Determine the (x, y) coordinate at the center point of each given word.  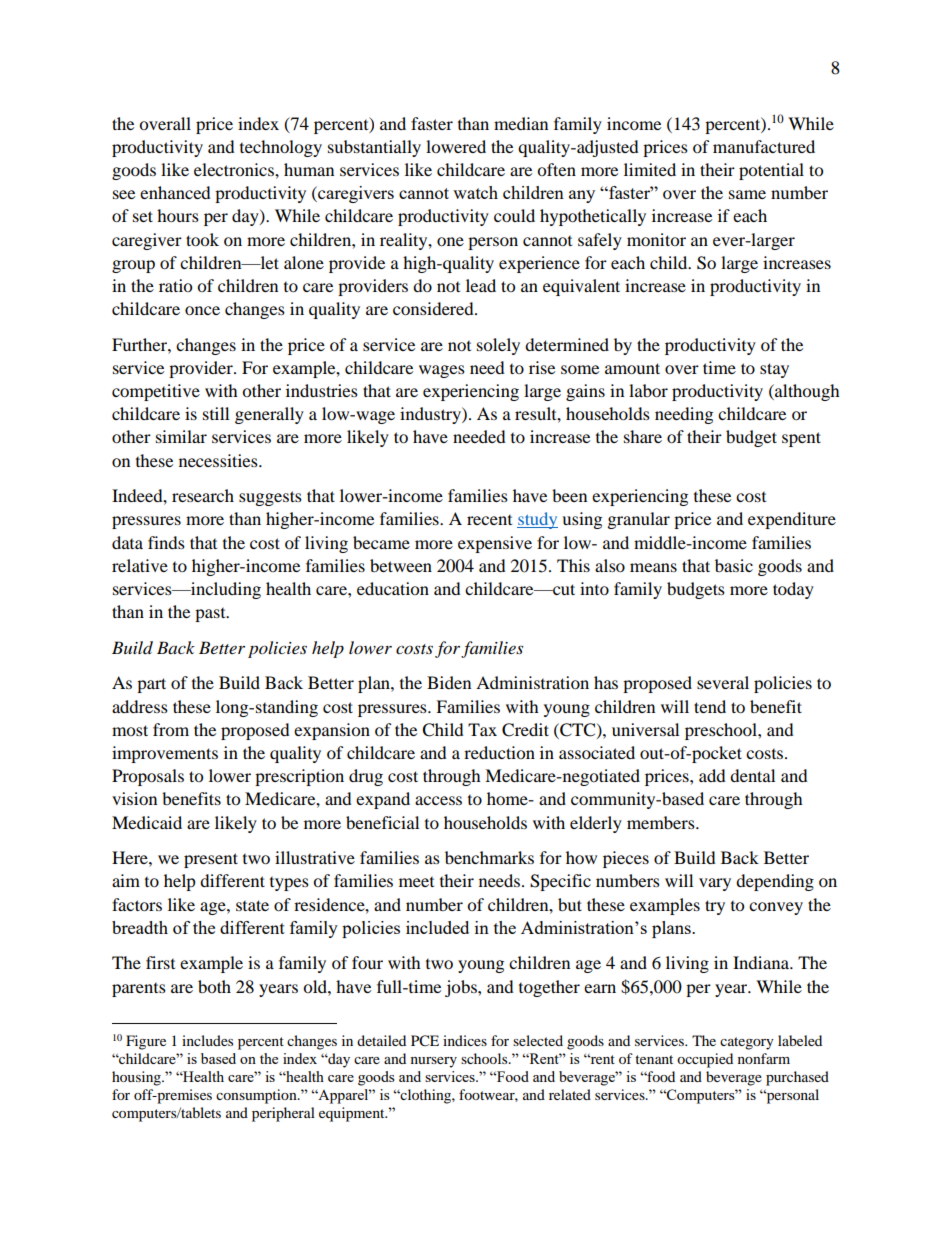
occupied (705, 1060)
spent (801, 439)
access (438, 800)
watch (475, 192)
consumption (257, 1096)
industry (431, 415)
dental (752, 775)
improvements (165, 754)
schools (485, 1058)
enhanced (175, 192)
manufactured (764, 146)
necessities (219, 460)
